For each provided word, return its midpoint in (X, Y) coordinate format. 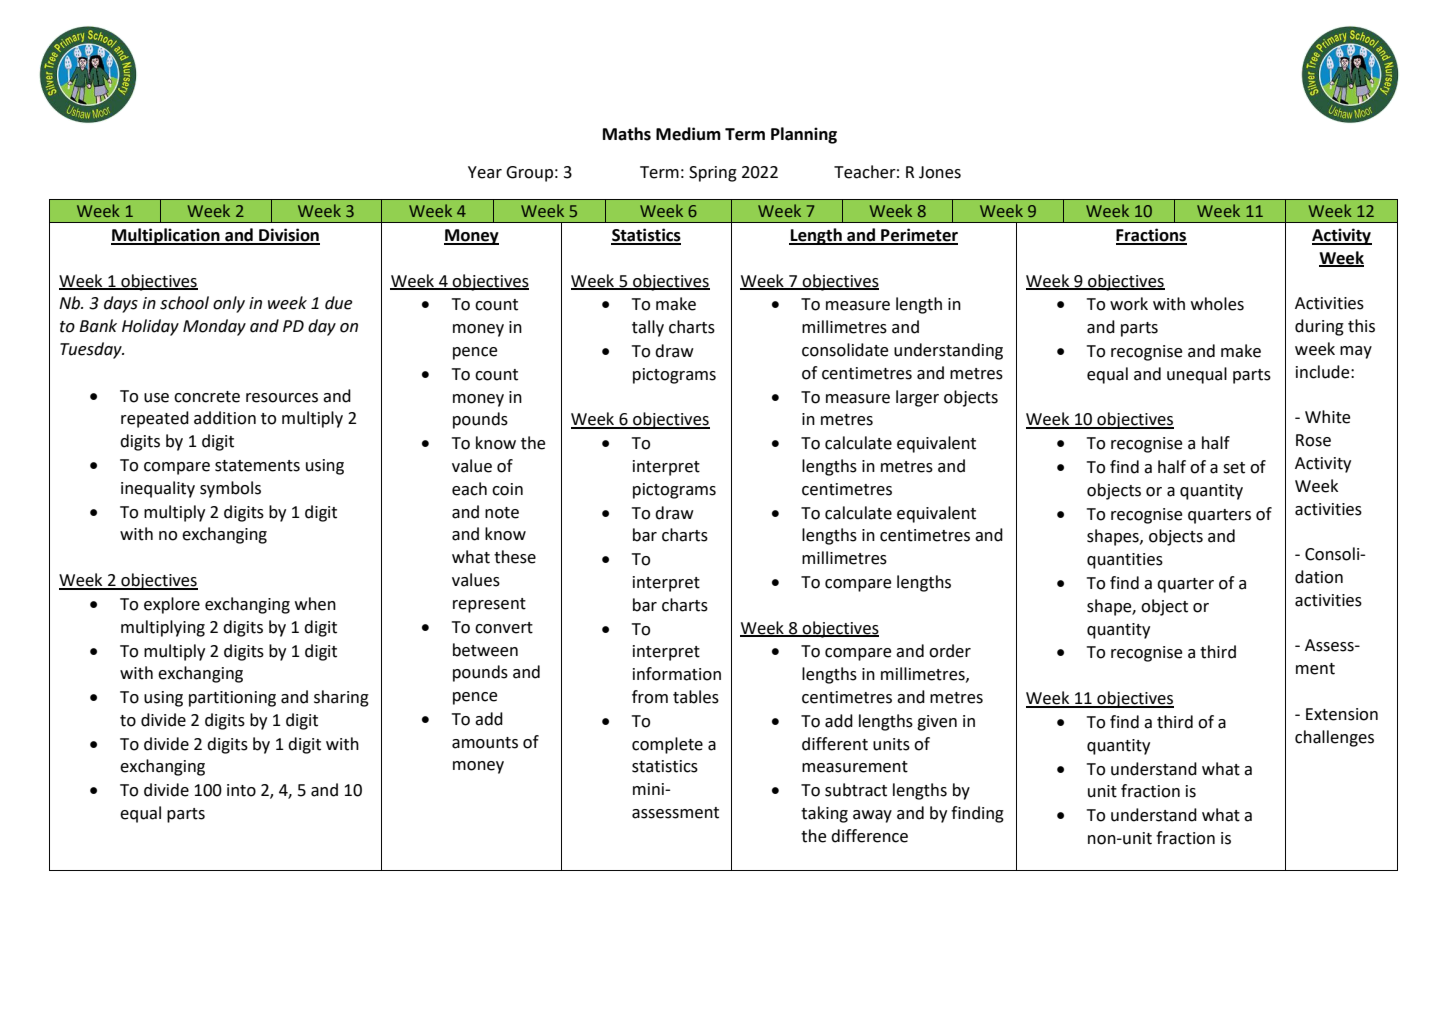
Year (485, 172)
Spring (713, 174)
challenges (1334, 738)
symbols (230, 489)
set (1234, 468)
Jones (940, 172)
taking (824, 814)
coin (507, 489)
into (241, 790)
